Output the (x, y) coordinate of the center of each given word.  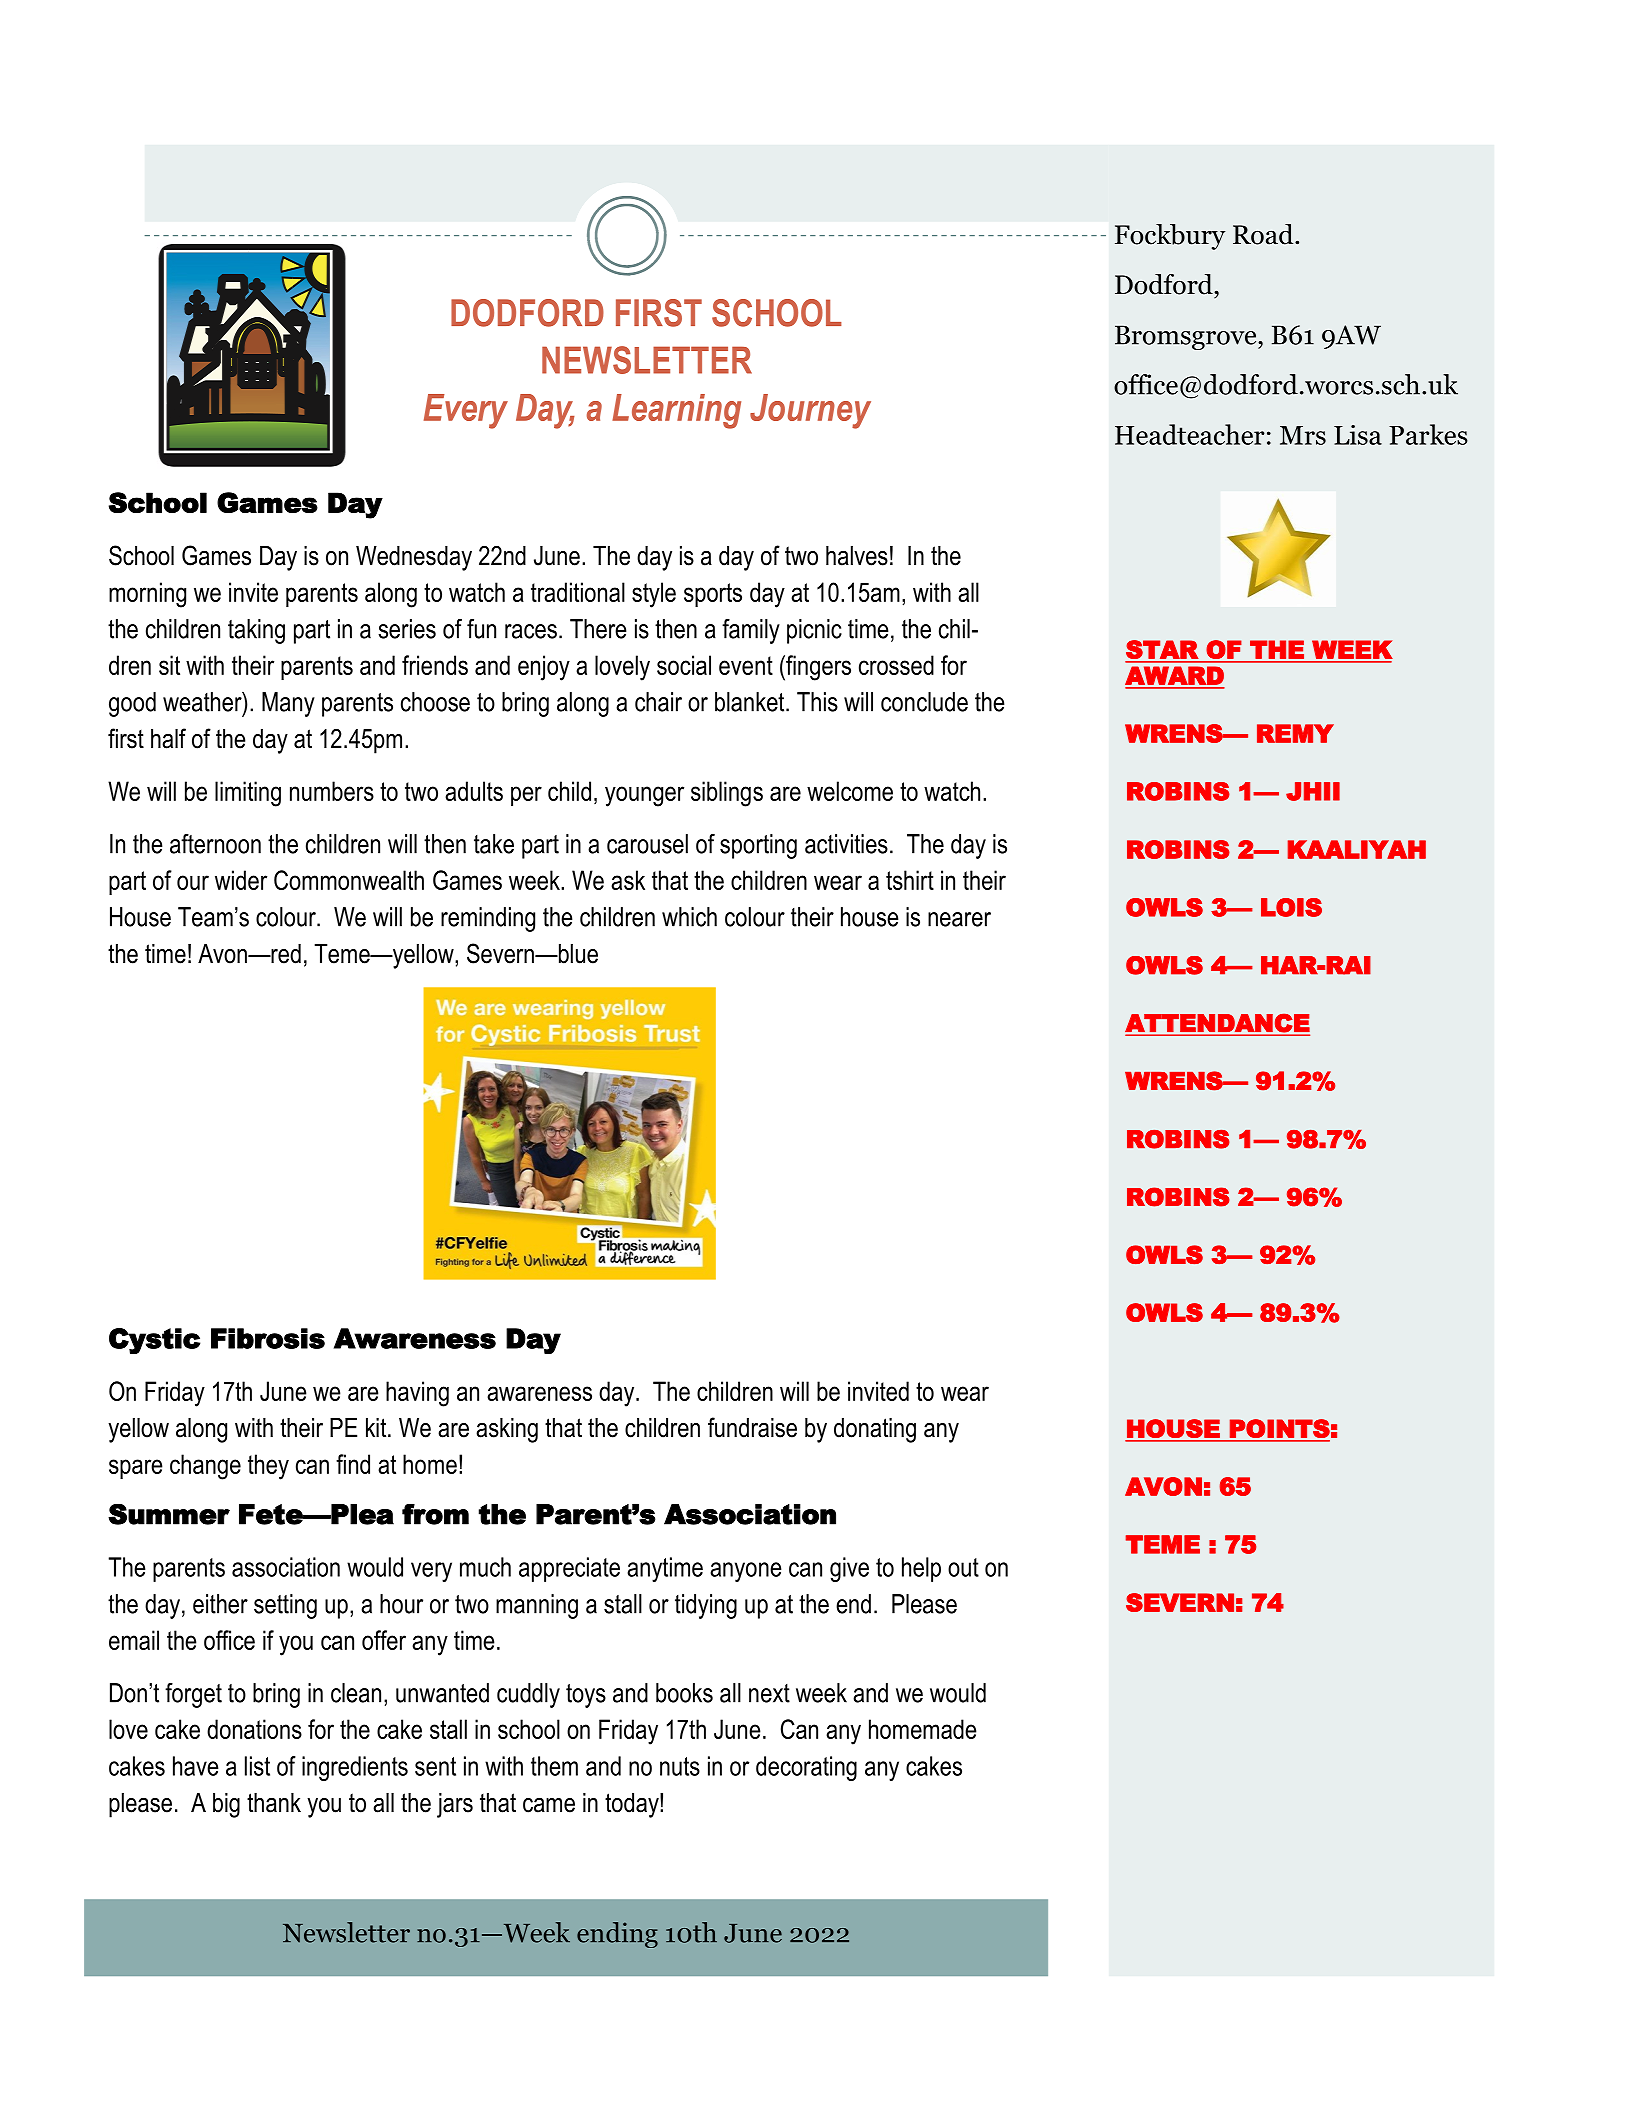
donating (875, 1430)
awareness (539, 1393)
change (205, 1467)
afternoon (215, 844)
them (554, 1766)
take (494, 844)
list (257, 1766)
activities (846, 844)
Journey (810, 411)
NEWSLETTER (647, 360)
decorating (806, 1768)
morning (147, 595)
